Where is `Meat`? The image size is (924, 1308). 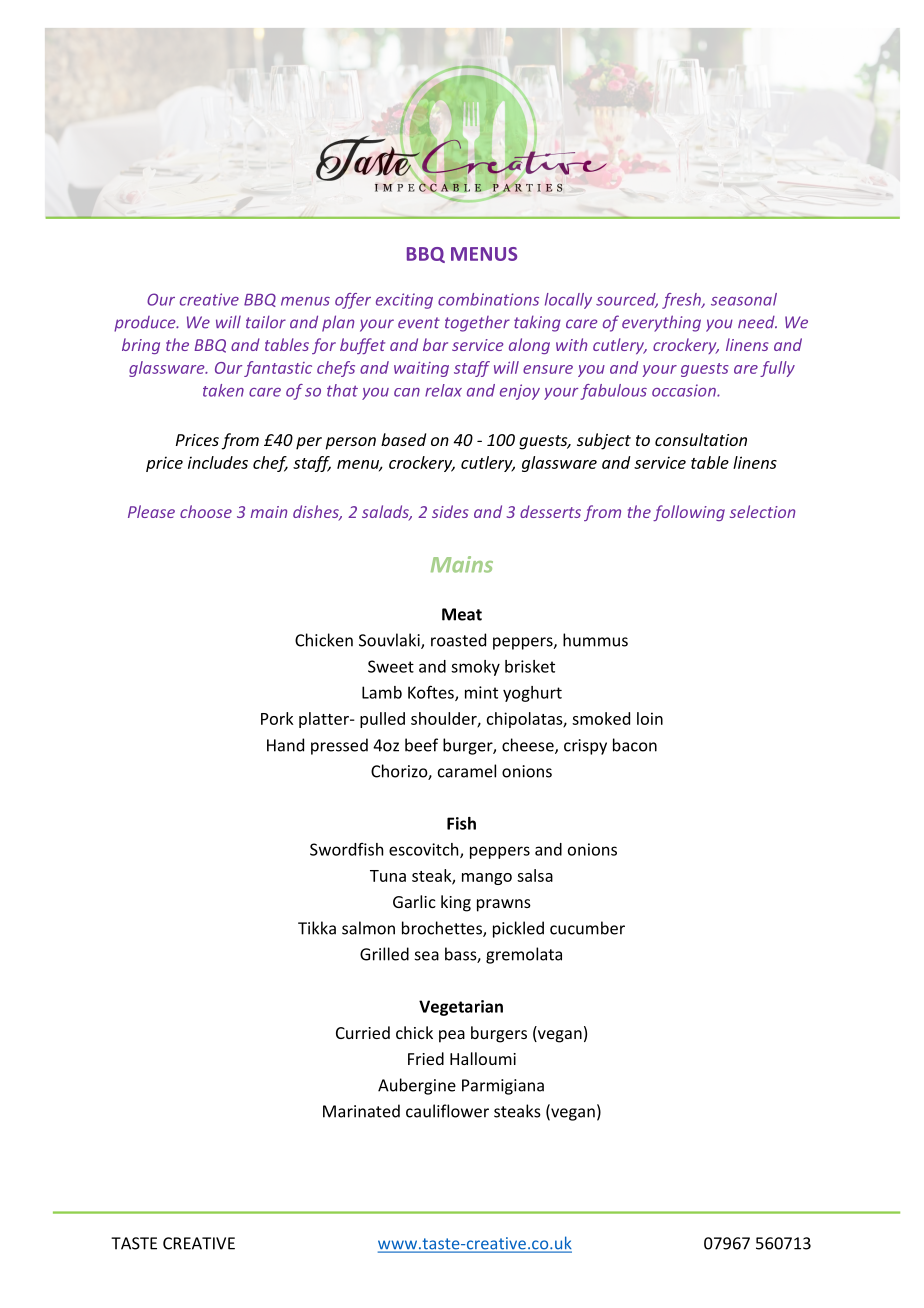 Meat is located at coordinates (462, 614).
